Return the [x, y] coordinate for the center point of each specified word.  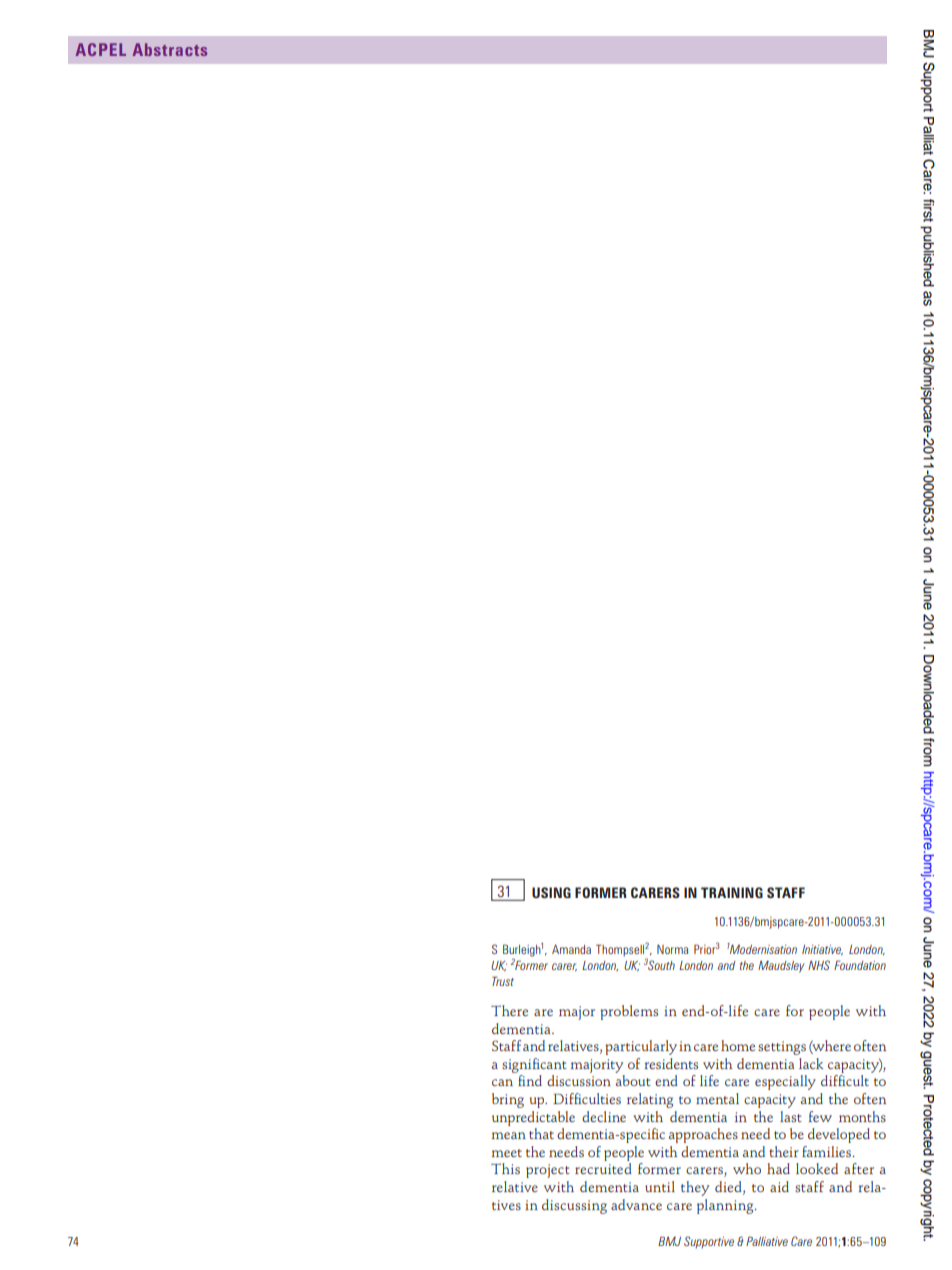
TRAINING [732, 892]
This [505, 1168]
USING [551, 892]
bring [508, 1100]
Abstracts [169, 49]
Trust [503, 981]
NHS [819, 965]
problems [629, 1012]
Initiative [822, 950]
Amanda [571, 949]
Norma [672, 949]
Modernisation [763, 948]
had [778, 1168]
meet [507, 1153]
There [509, 1010]
